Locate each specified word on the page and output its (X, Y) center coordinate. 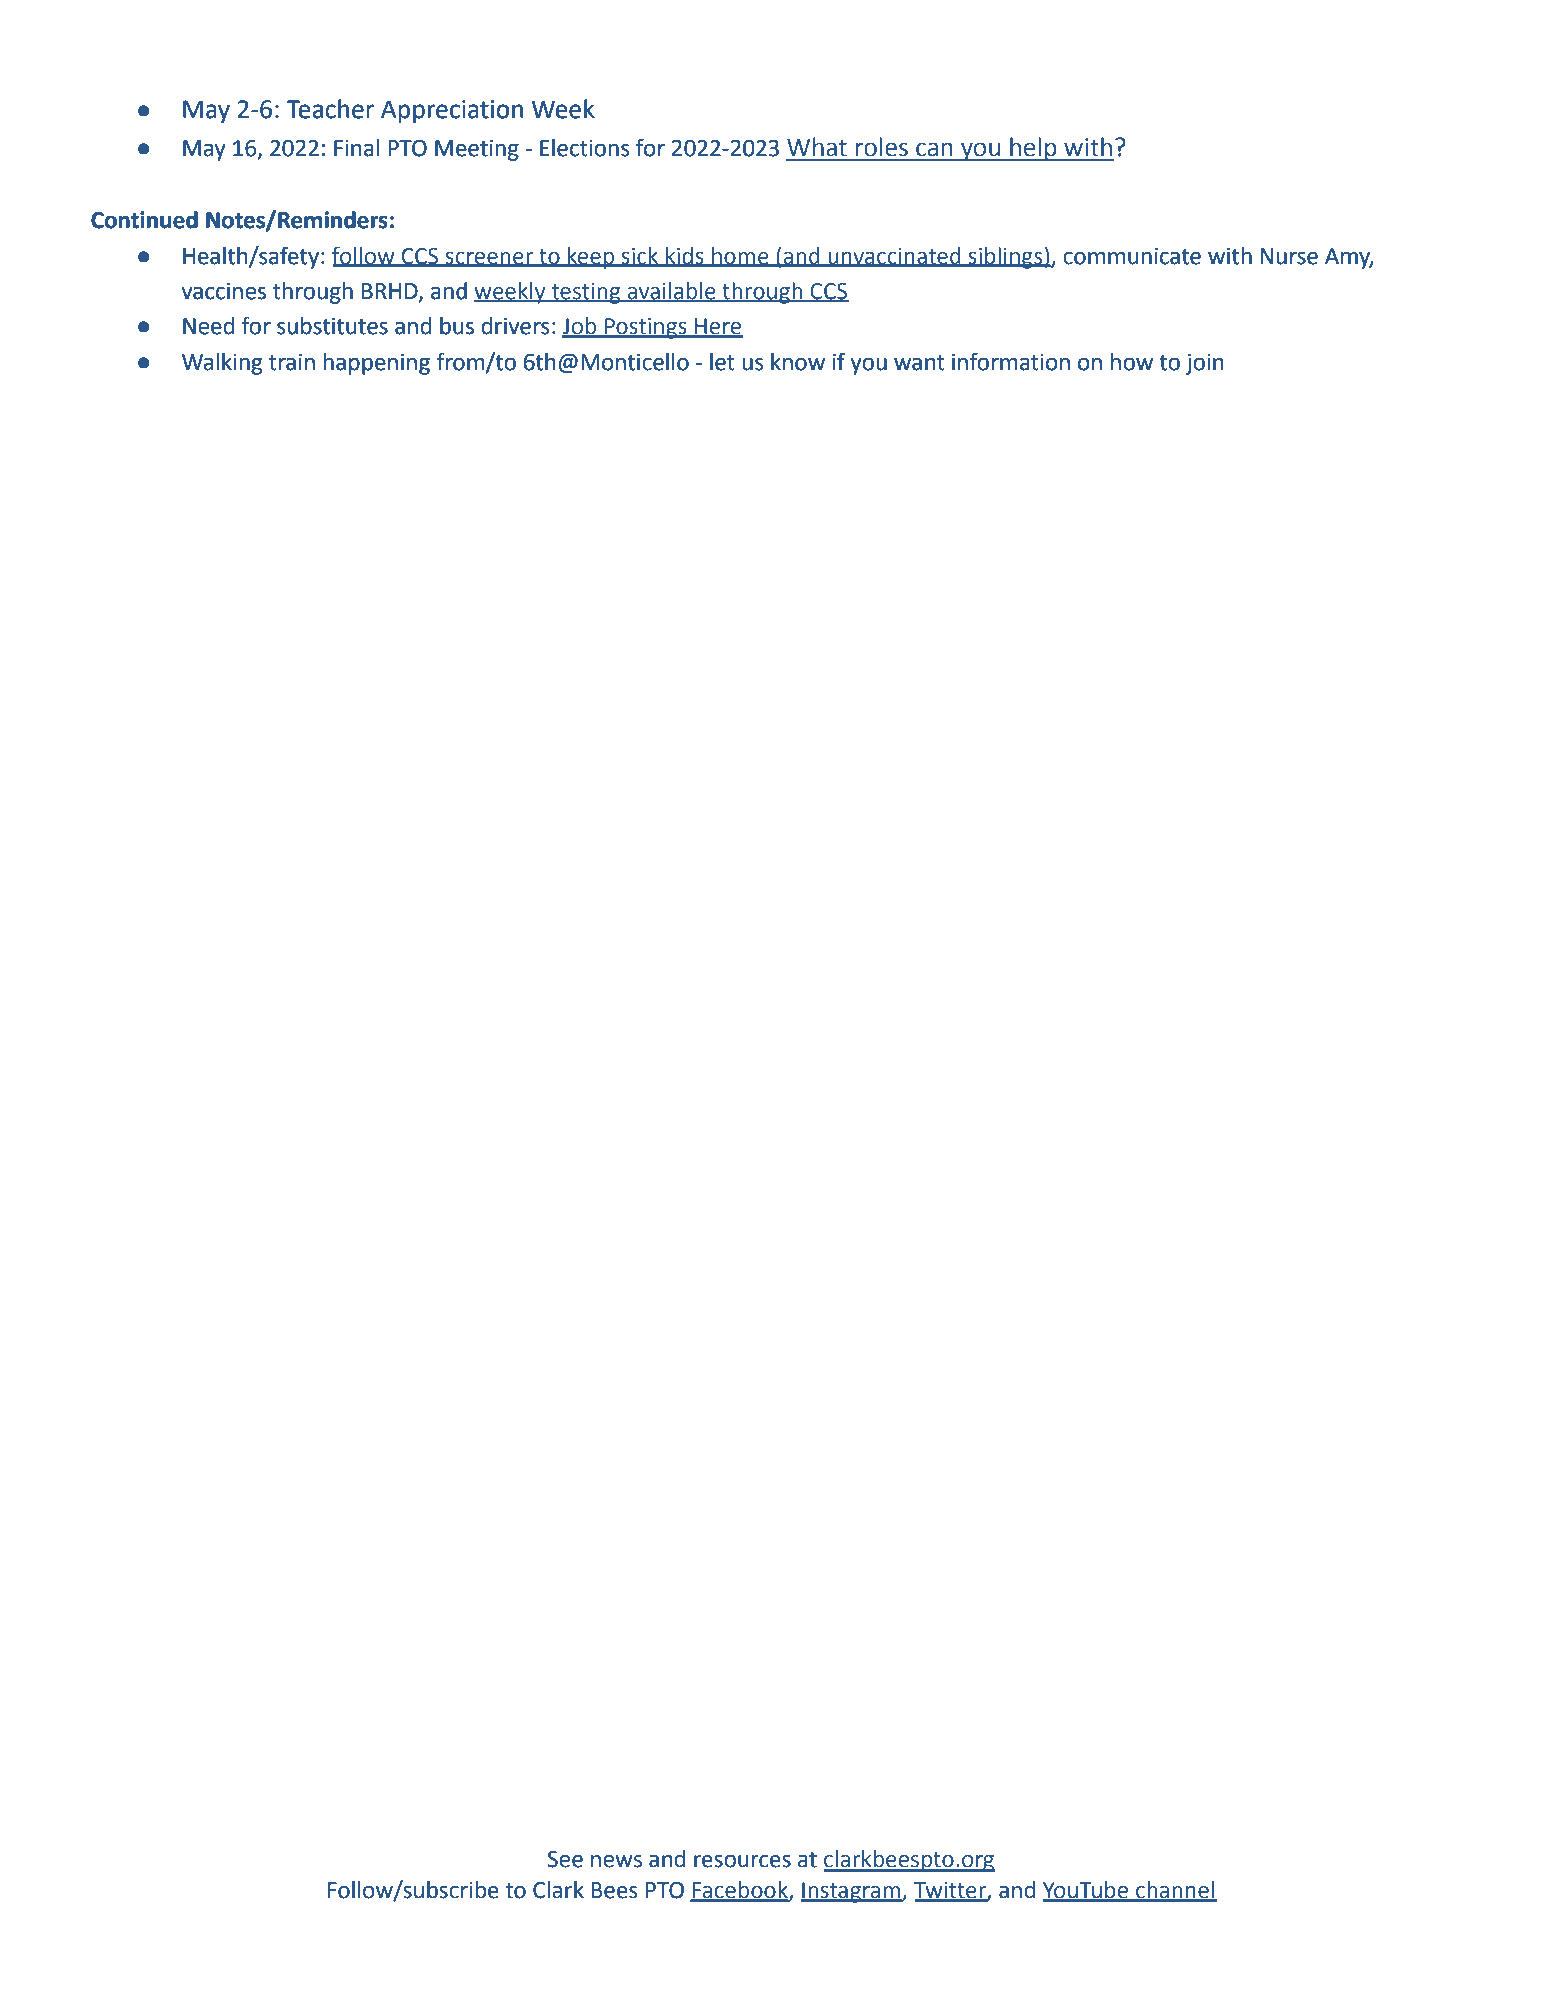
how (1132, 362)
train (292, 362)
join (1205, 364)
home (740, 256)
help (1033, 149)
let (722, 362)
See (565, 1859)
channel (1175, 1891)
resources (742, 1861)
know (798, 362)
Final (356, 148)
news (616, 1861)
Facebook (740, 1891)
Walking (222, 364)
